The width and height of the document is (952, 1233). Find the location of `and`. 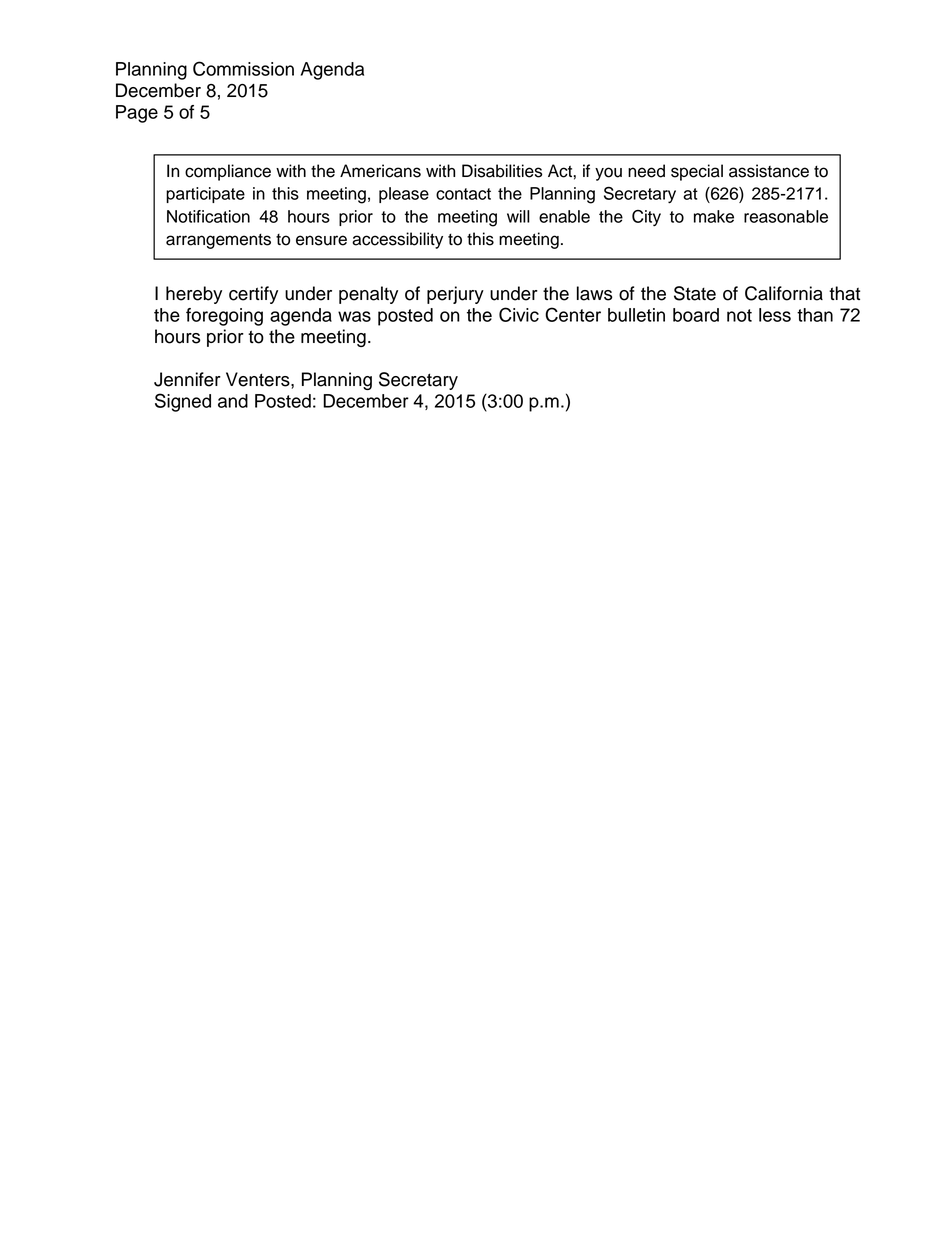

and is located at coordinates (233, 401).
